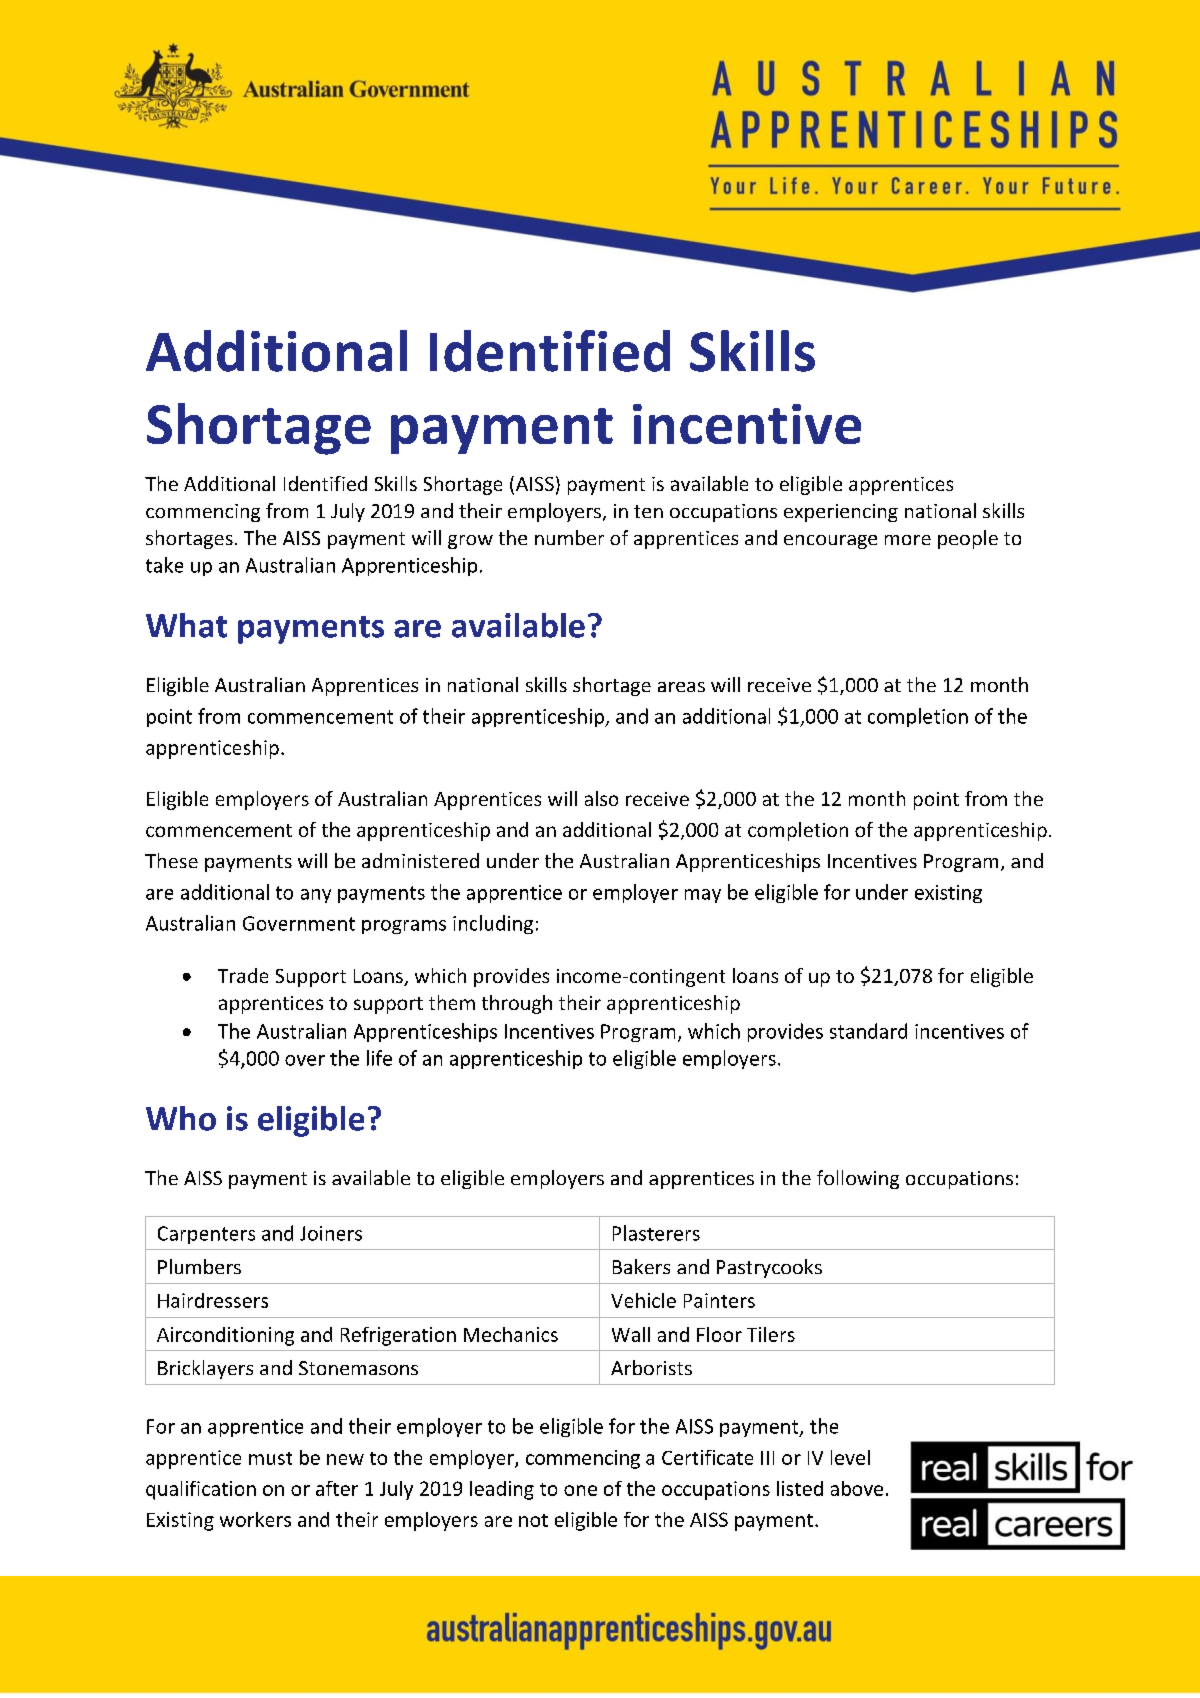  Describe the element at coordinates (533, 1520) in the screenshot. I see `not` at that location.
